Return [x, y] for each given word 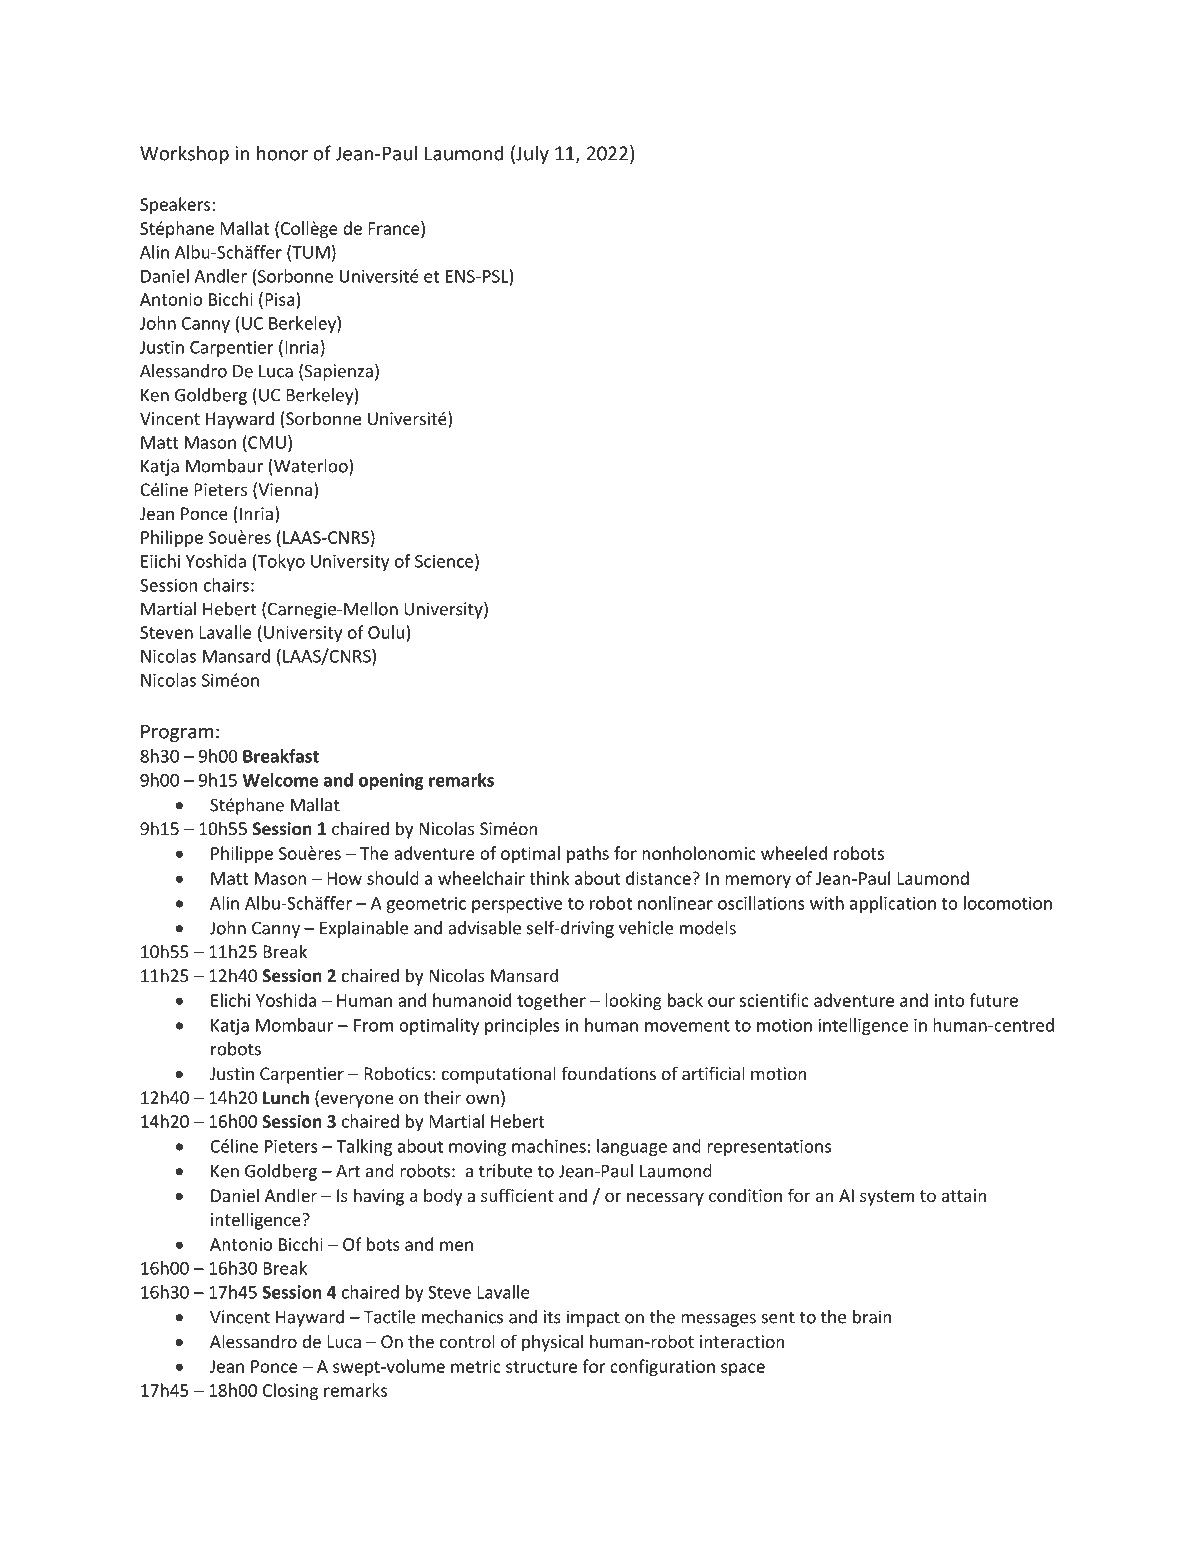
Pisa [280, 299]
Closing [290, 1392]
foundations [608, 1073]
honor [282, 153]
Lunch [286, 1097]
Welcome [280, 780]
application [893, 904]
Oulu [386, 632]
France [395, 228]
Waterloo [312, 467]
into [950, 1000]
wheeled [794, 853]
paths [588, 855]
